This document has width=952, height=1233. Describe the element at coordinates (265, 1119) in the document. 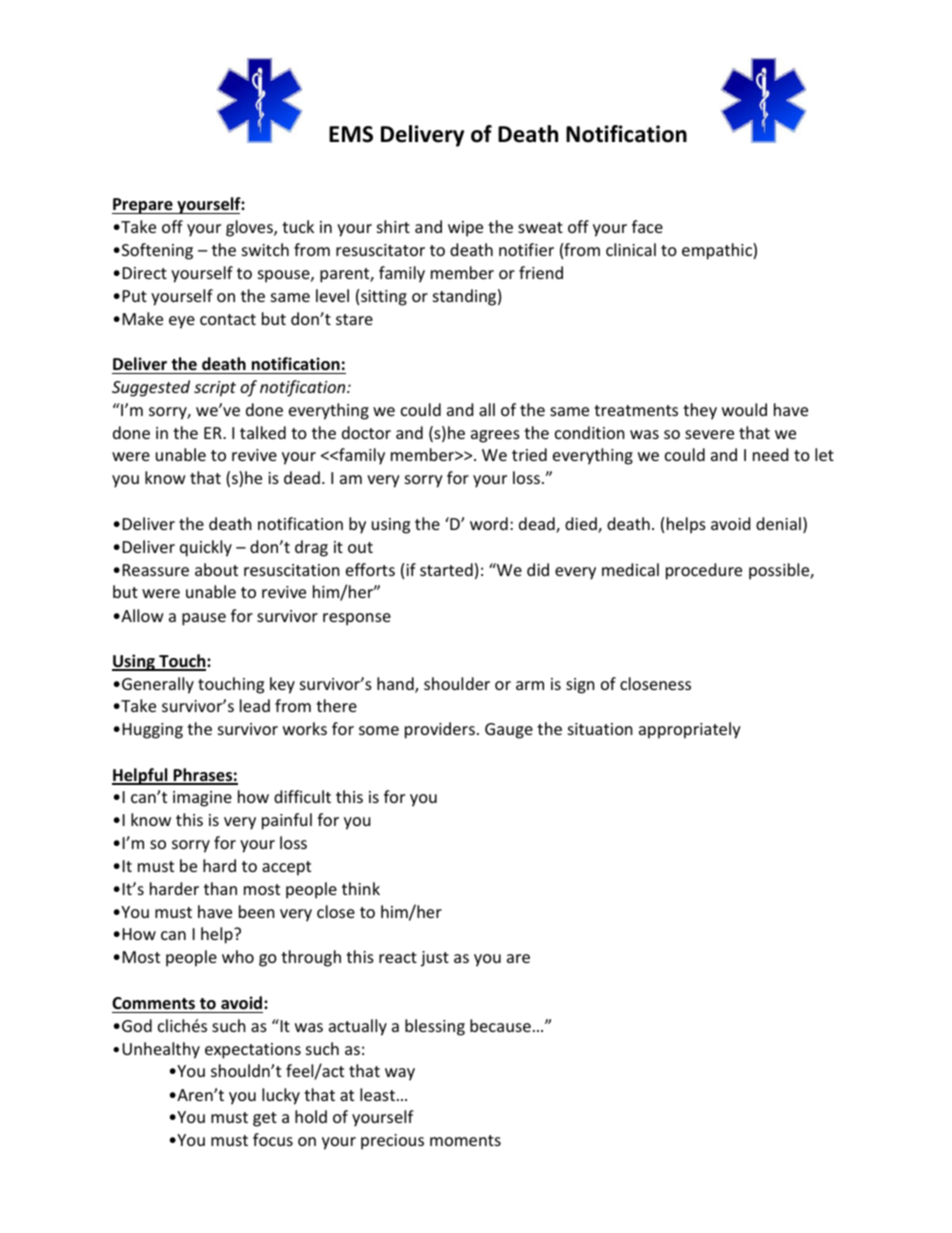

I see `get` at that location.
